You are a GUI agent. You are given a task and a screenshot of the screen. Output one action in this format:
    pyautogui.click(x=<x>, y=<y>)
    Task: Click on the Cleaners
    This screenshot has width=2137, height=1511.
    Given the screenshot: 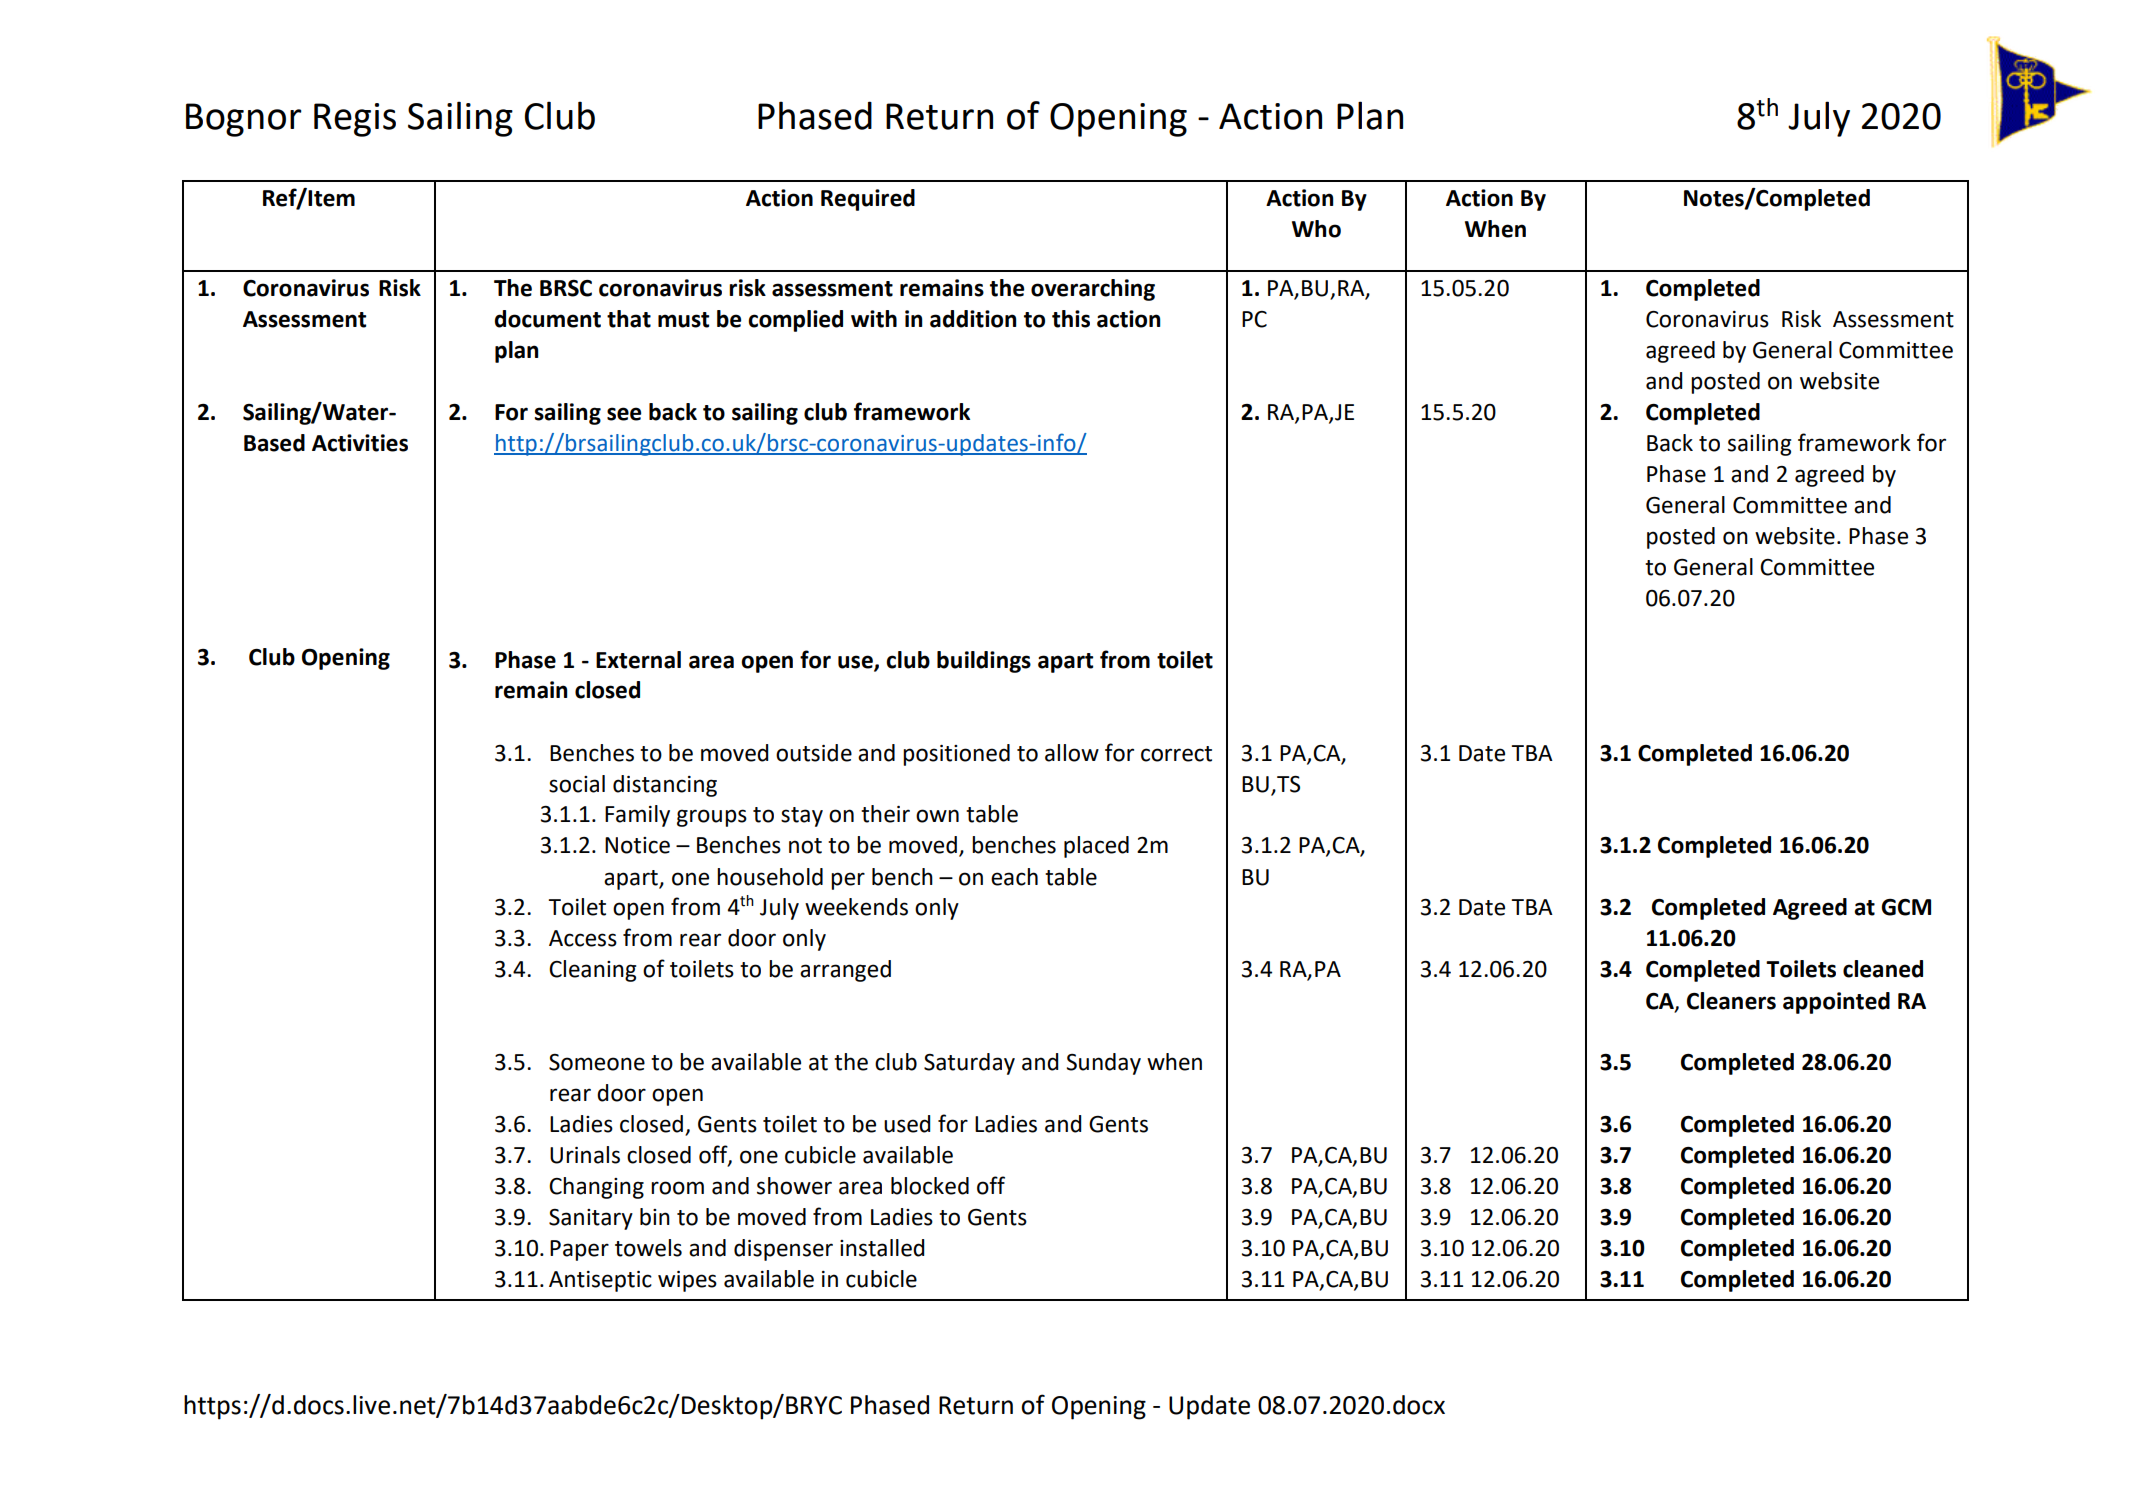 What is the action you would take?
    pyautogui.click(x=1731, y=1001)
